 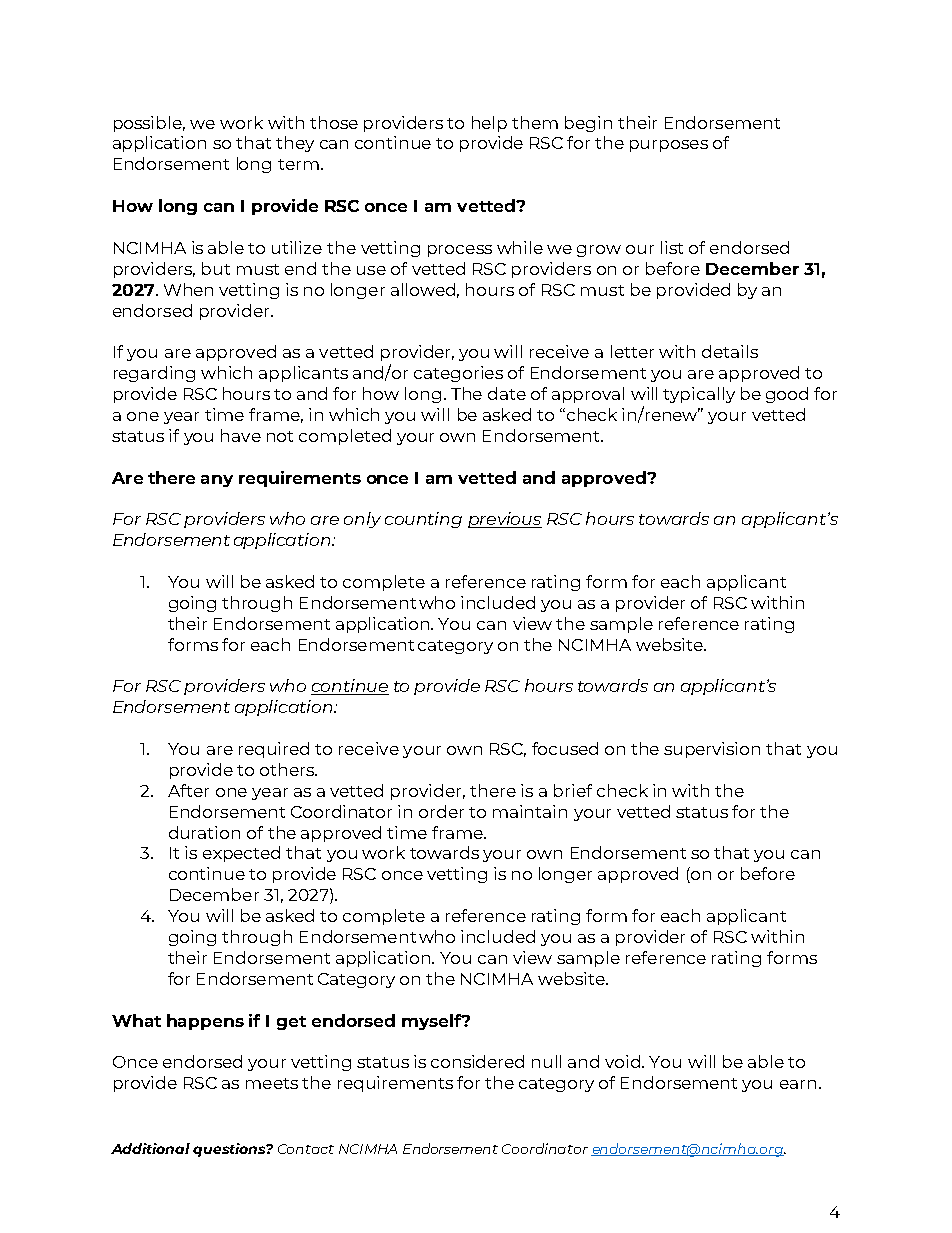 I want to click on purposes, so click(x=669, y=146).
